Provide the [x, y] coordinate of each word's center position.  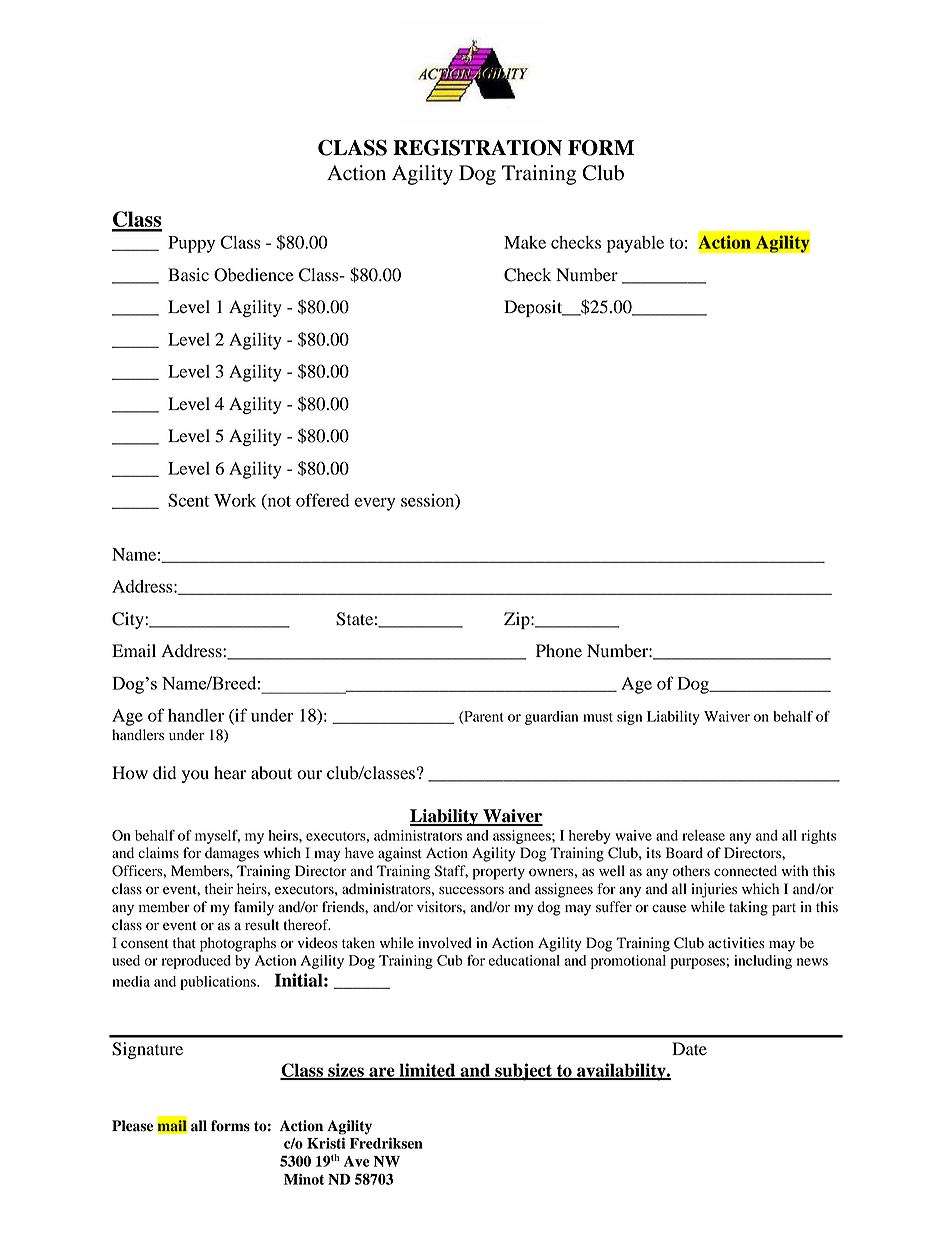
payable [635, 244]
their [219, 888]
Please [132, 1126]
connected [745, 871]
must [598, 717]
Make [525, 242]
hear [230, 773]
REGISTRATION [477, 147]
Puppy [191, 244]
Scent [188, 500]
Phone [559, 651]
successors [471, 890]
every [375, 504]
